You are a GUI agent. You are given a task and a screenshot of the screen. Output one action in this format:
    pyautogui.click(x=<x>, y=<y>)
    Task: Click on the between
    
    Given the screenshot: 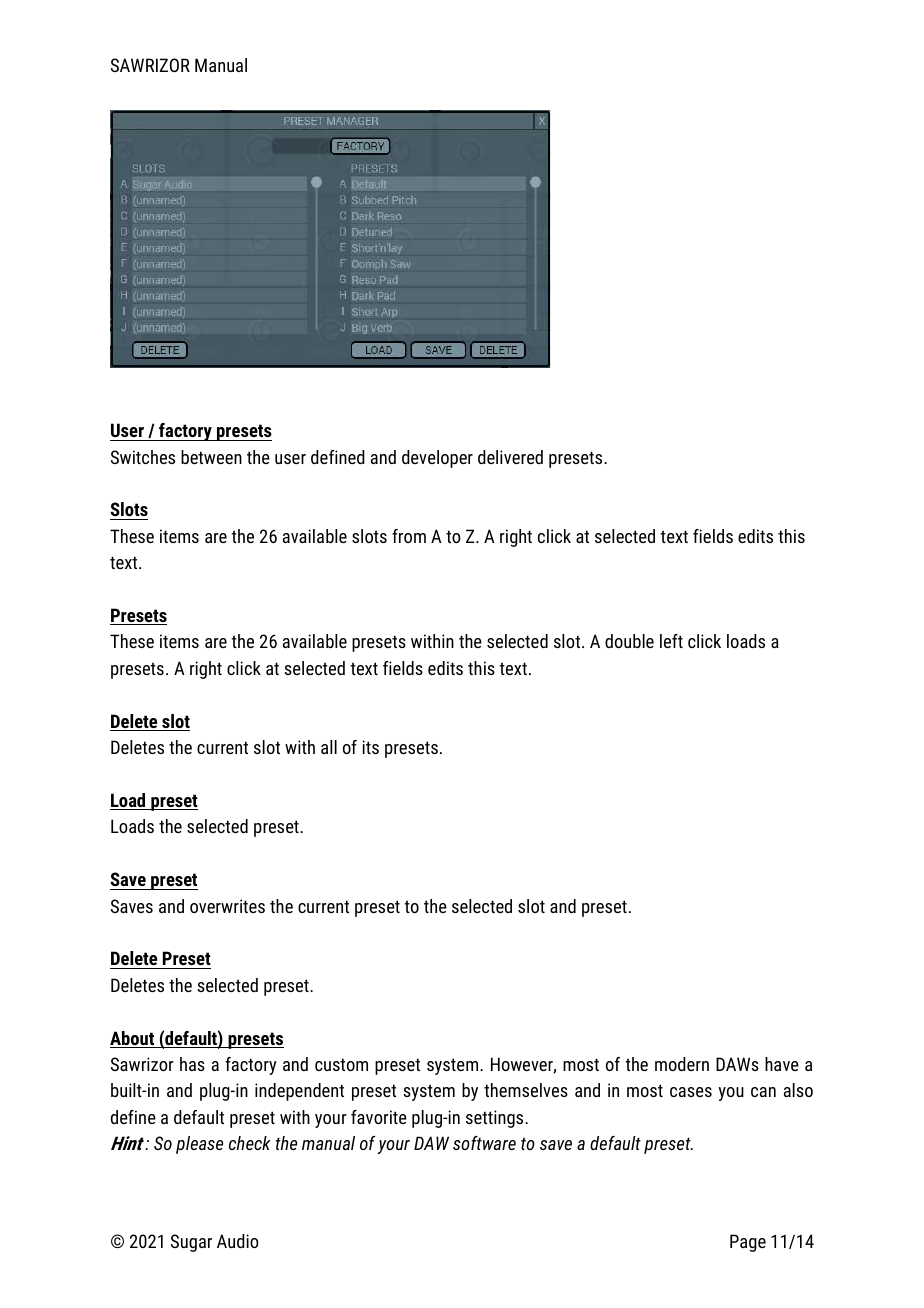 What is the action you would take?
    pyautogui.click(x=211, y=457)
